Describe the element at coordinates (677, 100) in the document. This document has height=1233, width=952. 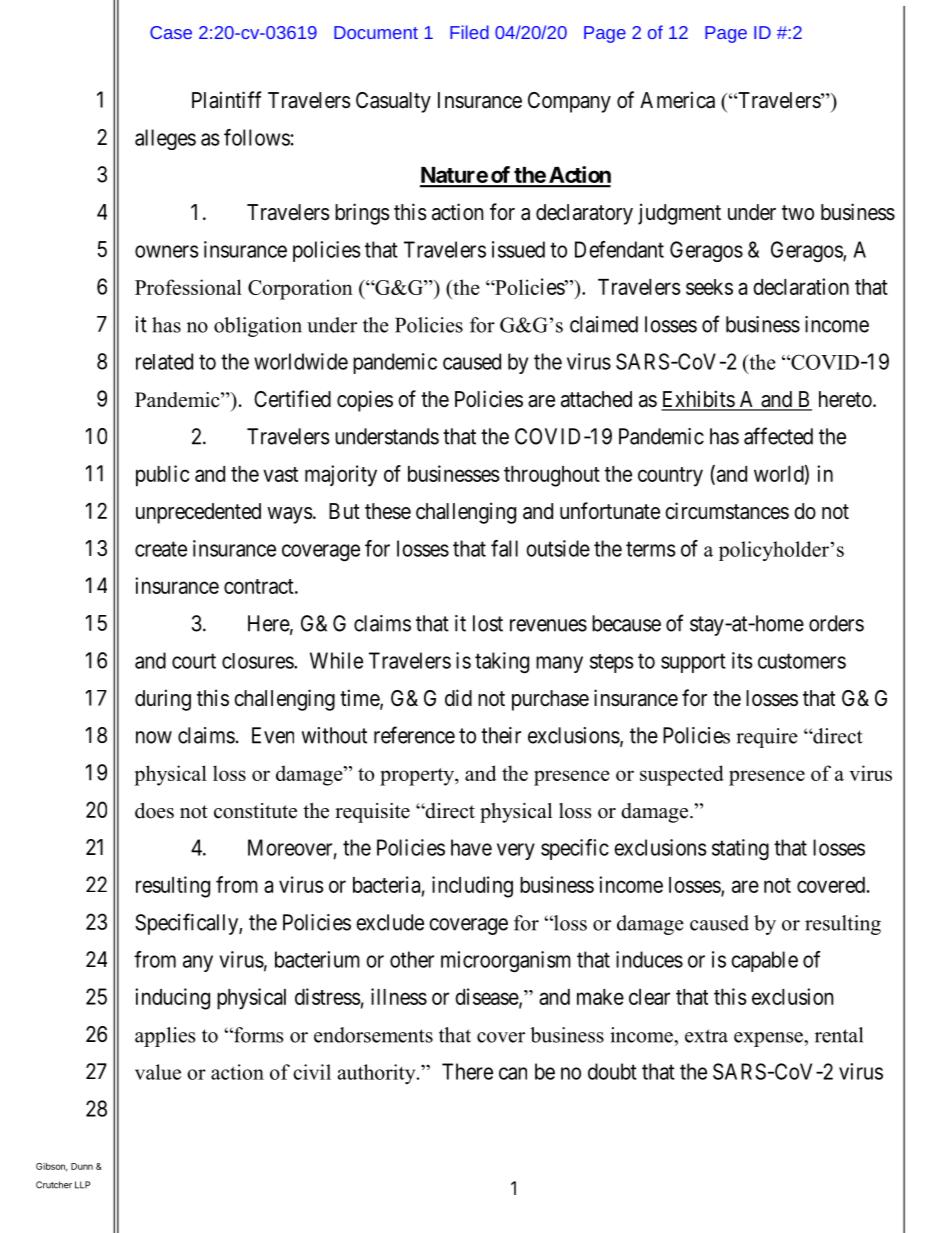
I see `America` at that location.
